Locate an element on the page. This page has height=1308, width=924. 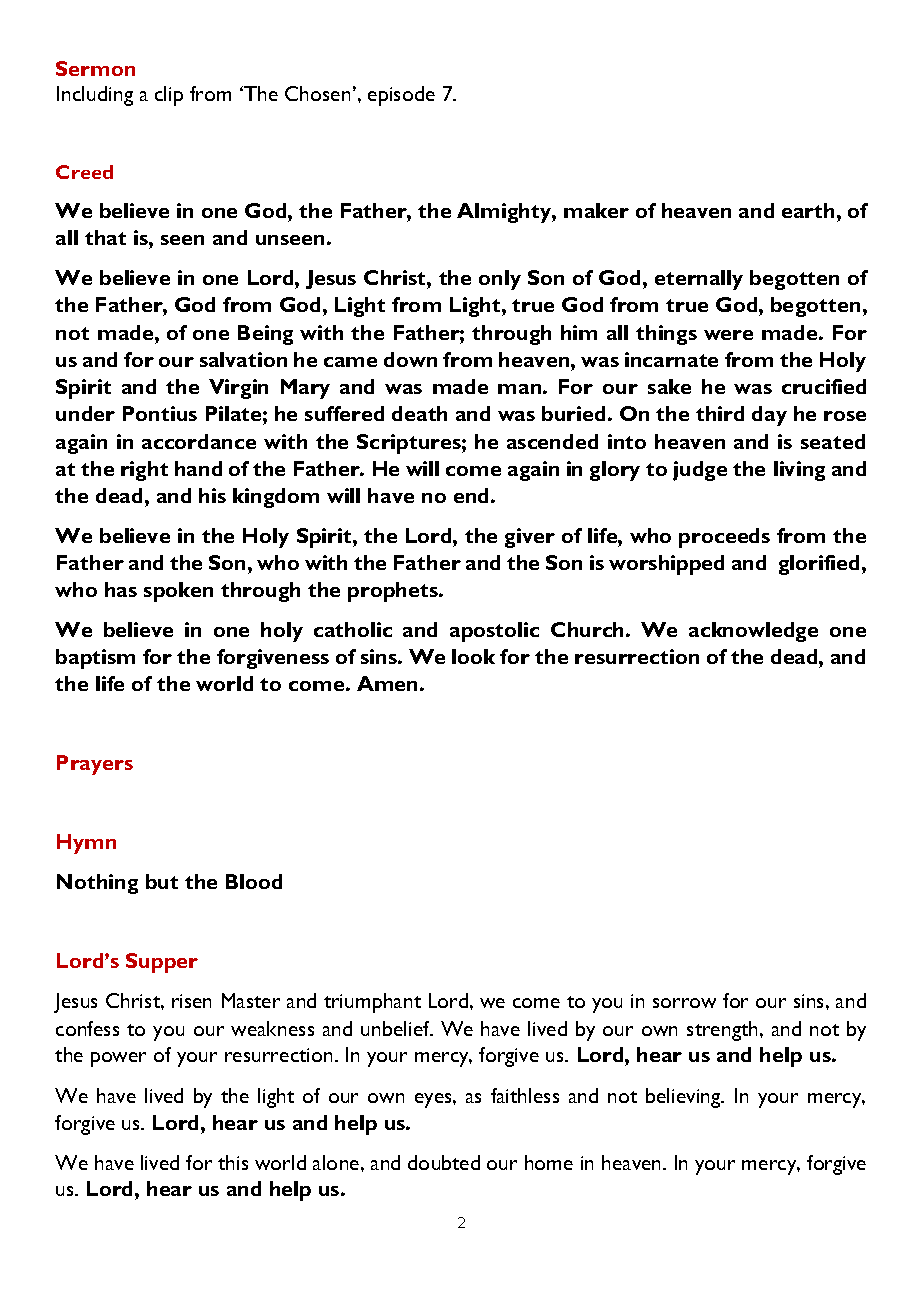
Prayers is located at coordinates (95, 765).
